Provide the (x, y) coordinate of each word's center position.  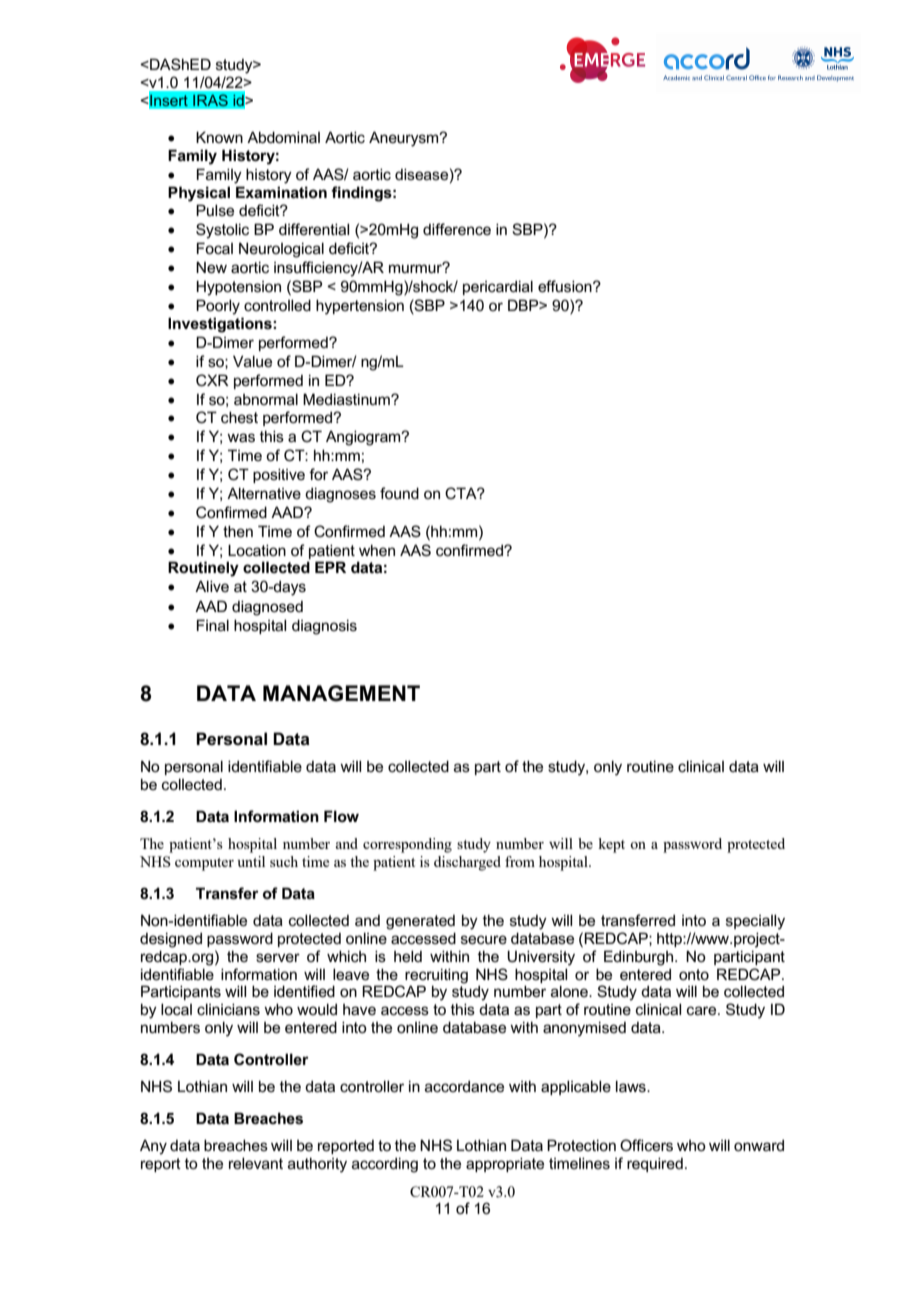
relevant (256, 1163)
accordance (464, 1086)
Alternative (264, 493)
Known (219, 137)
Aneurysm (405, 139)
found (399, 493)
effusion (566, 286)
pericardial (498, 287)
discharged (467, 863)
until (251, 861)
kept (611, 845)
